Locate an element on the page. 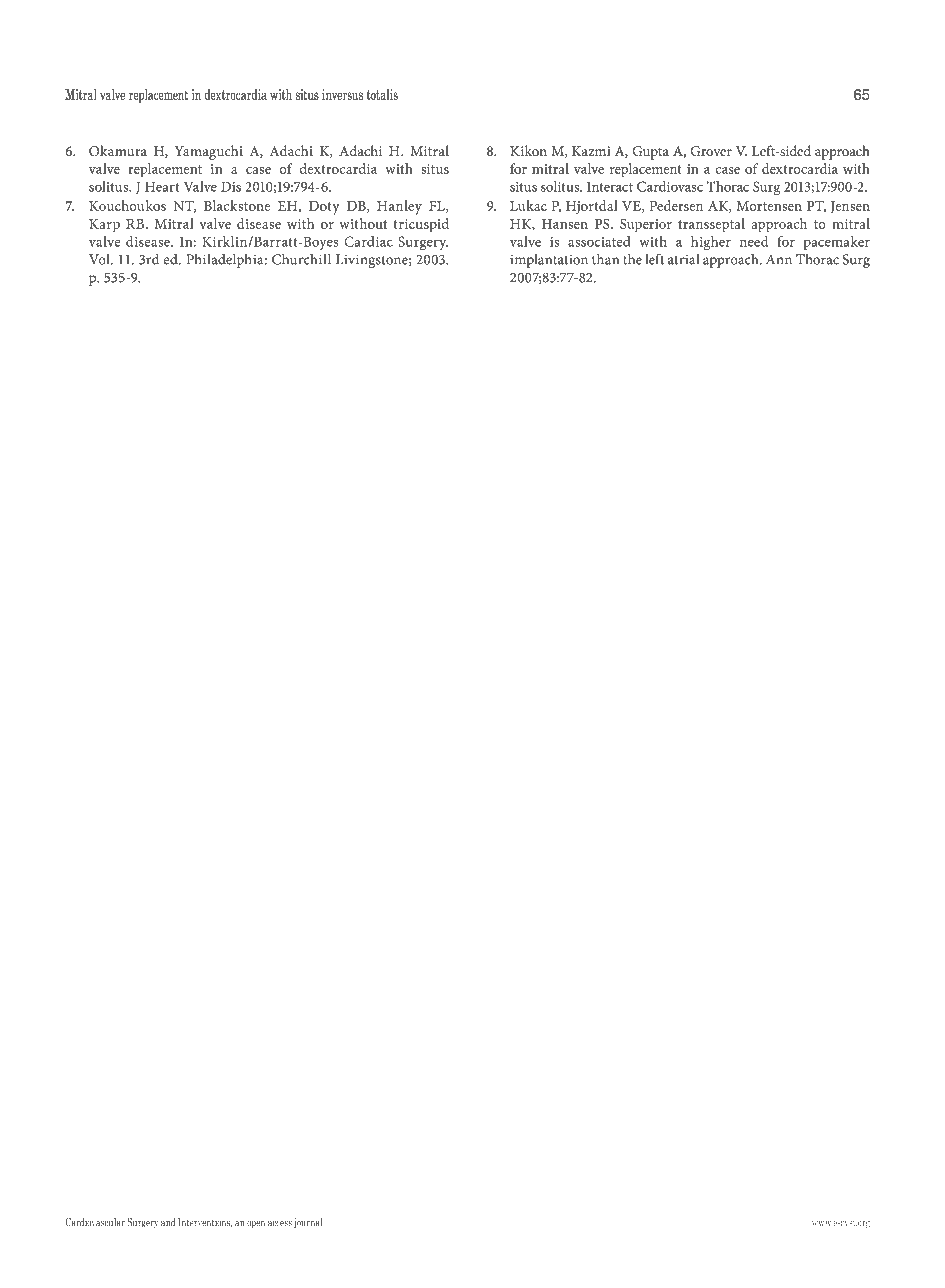  and is located at coordinates (168, 1222).
